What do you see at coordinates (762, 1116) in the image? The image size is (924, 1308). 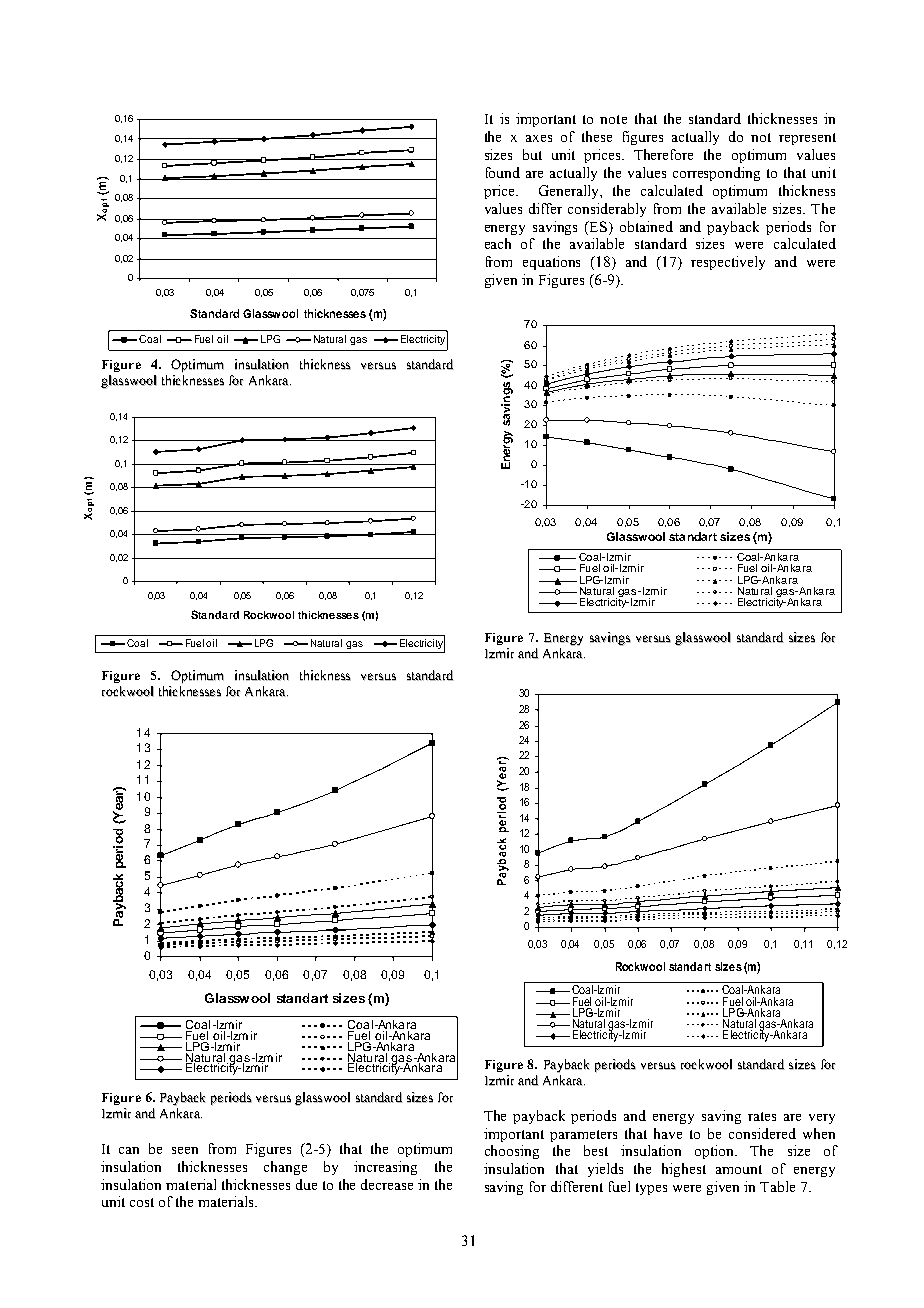 I see `rates` at bounding box center [762, 1116].
